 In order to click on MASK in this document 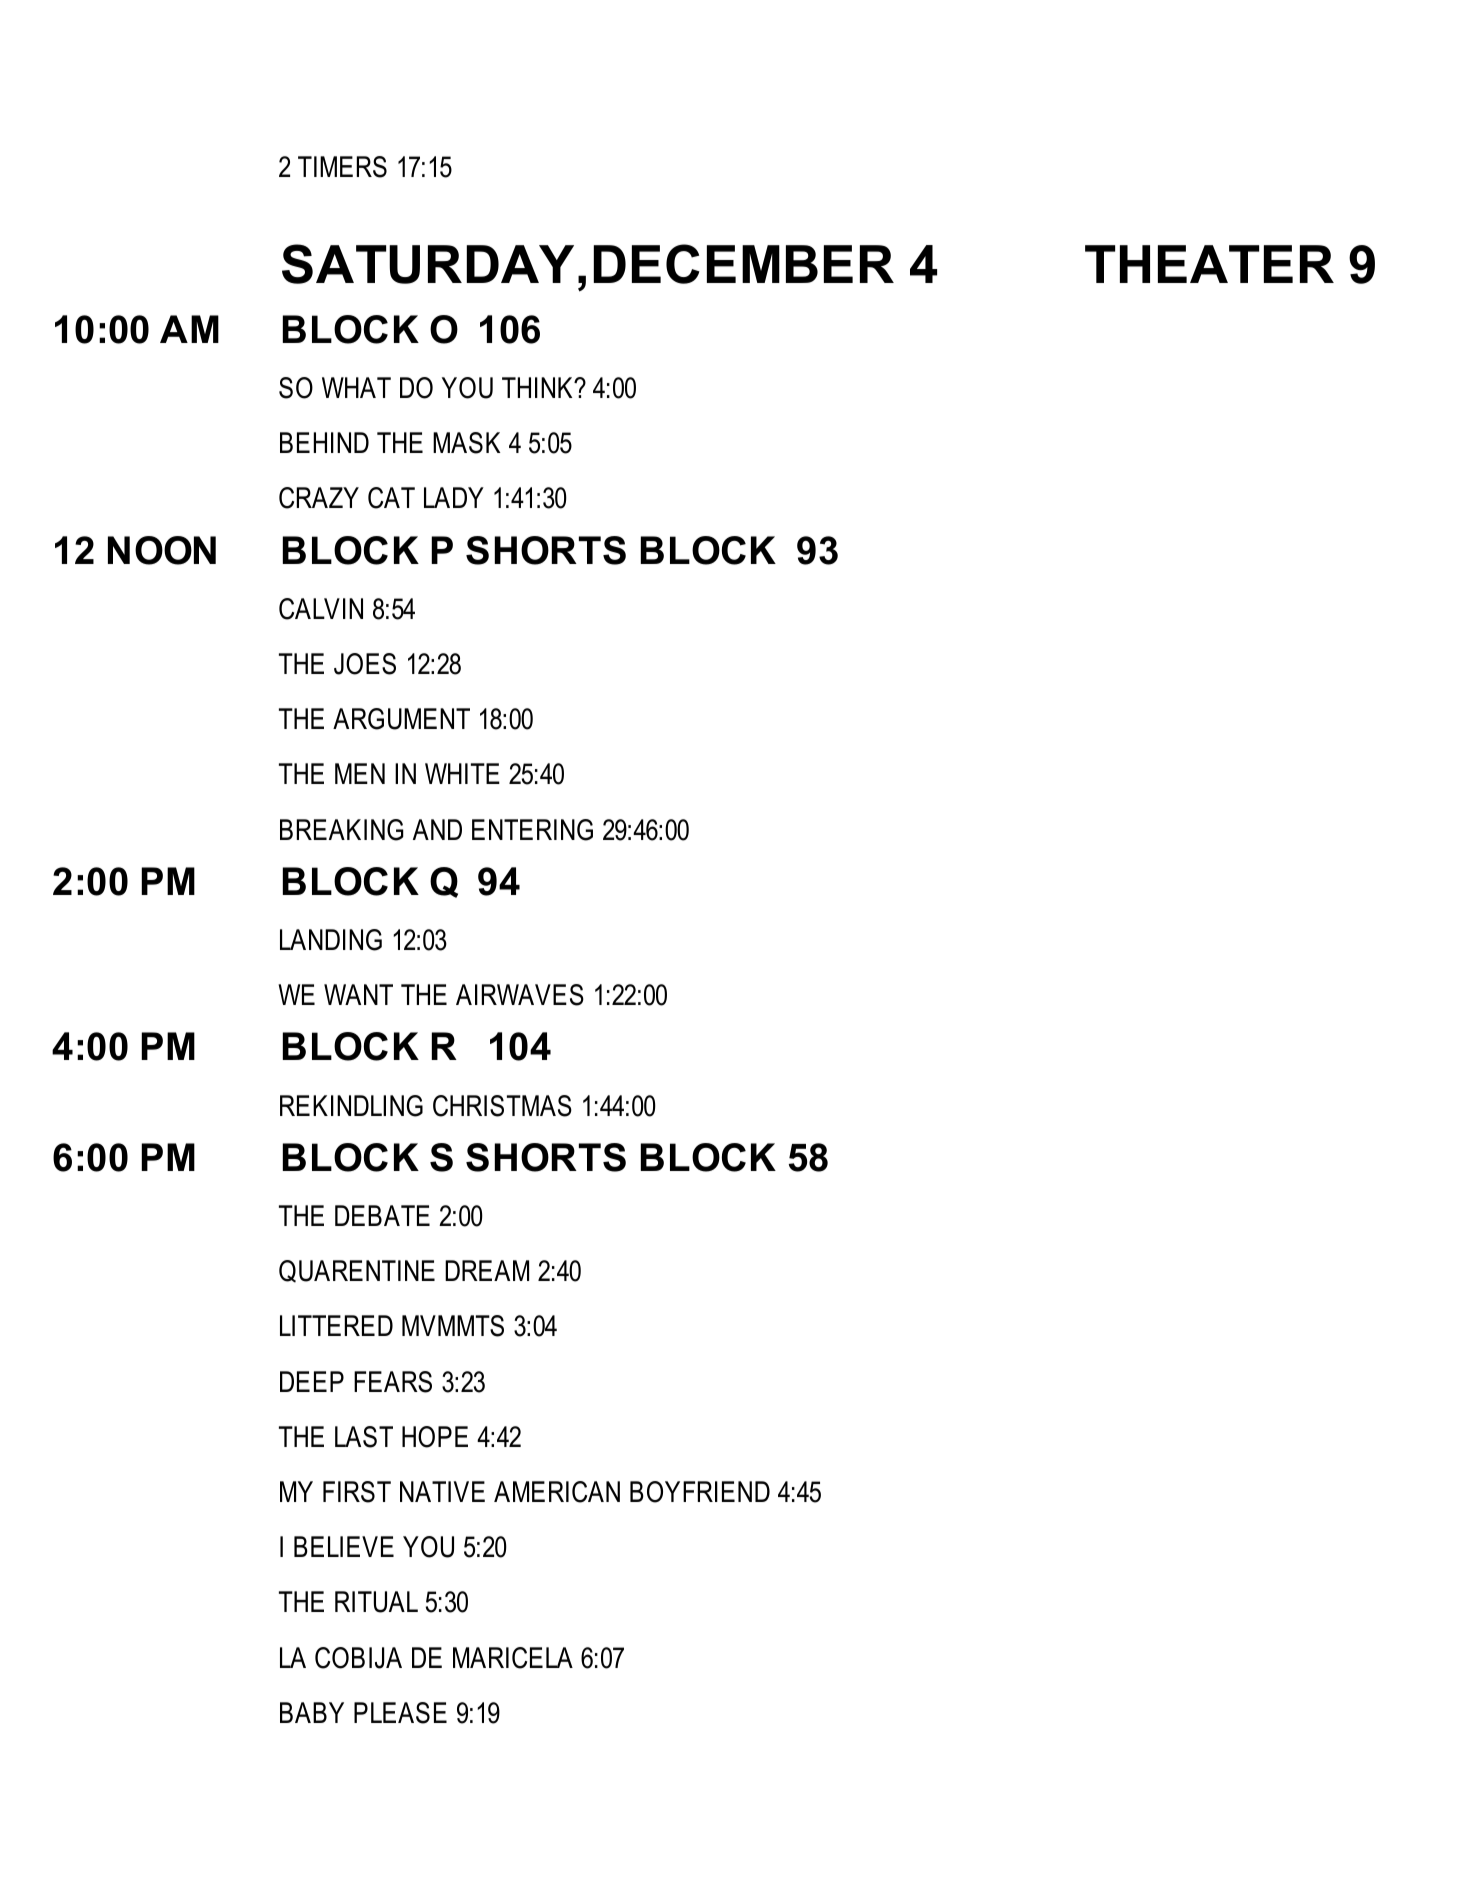, I will do `click(466, 443)`.
